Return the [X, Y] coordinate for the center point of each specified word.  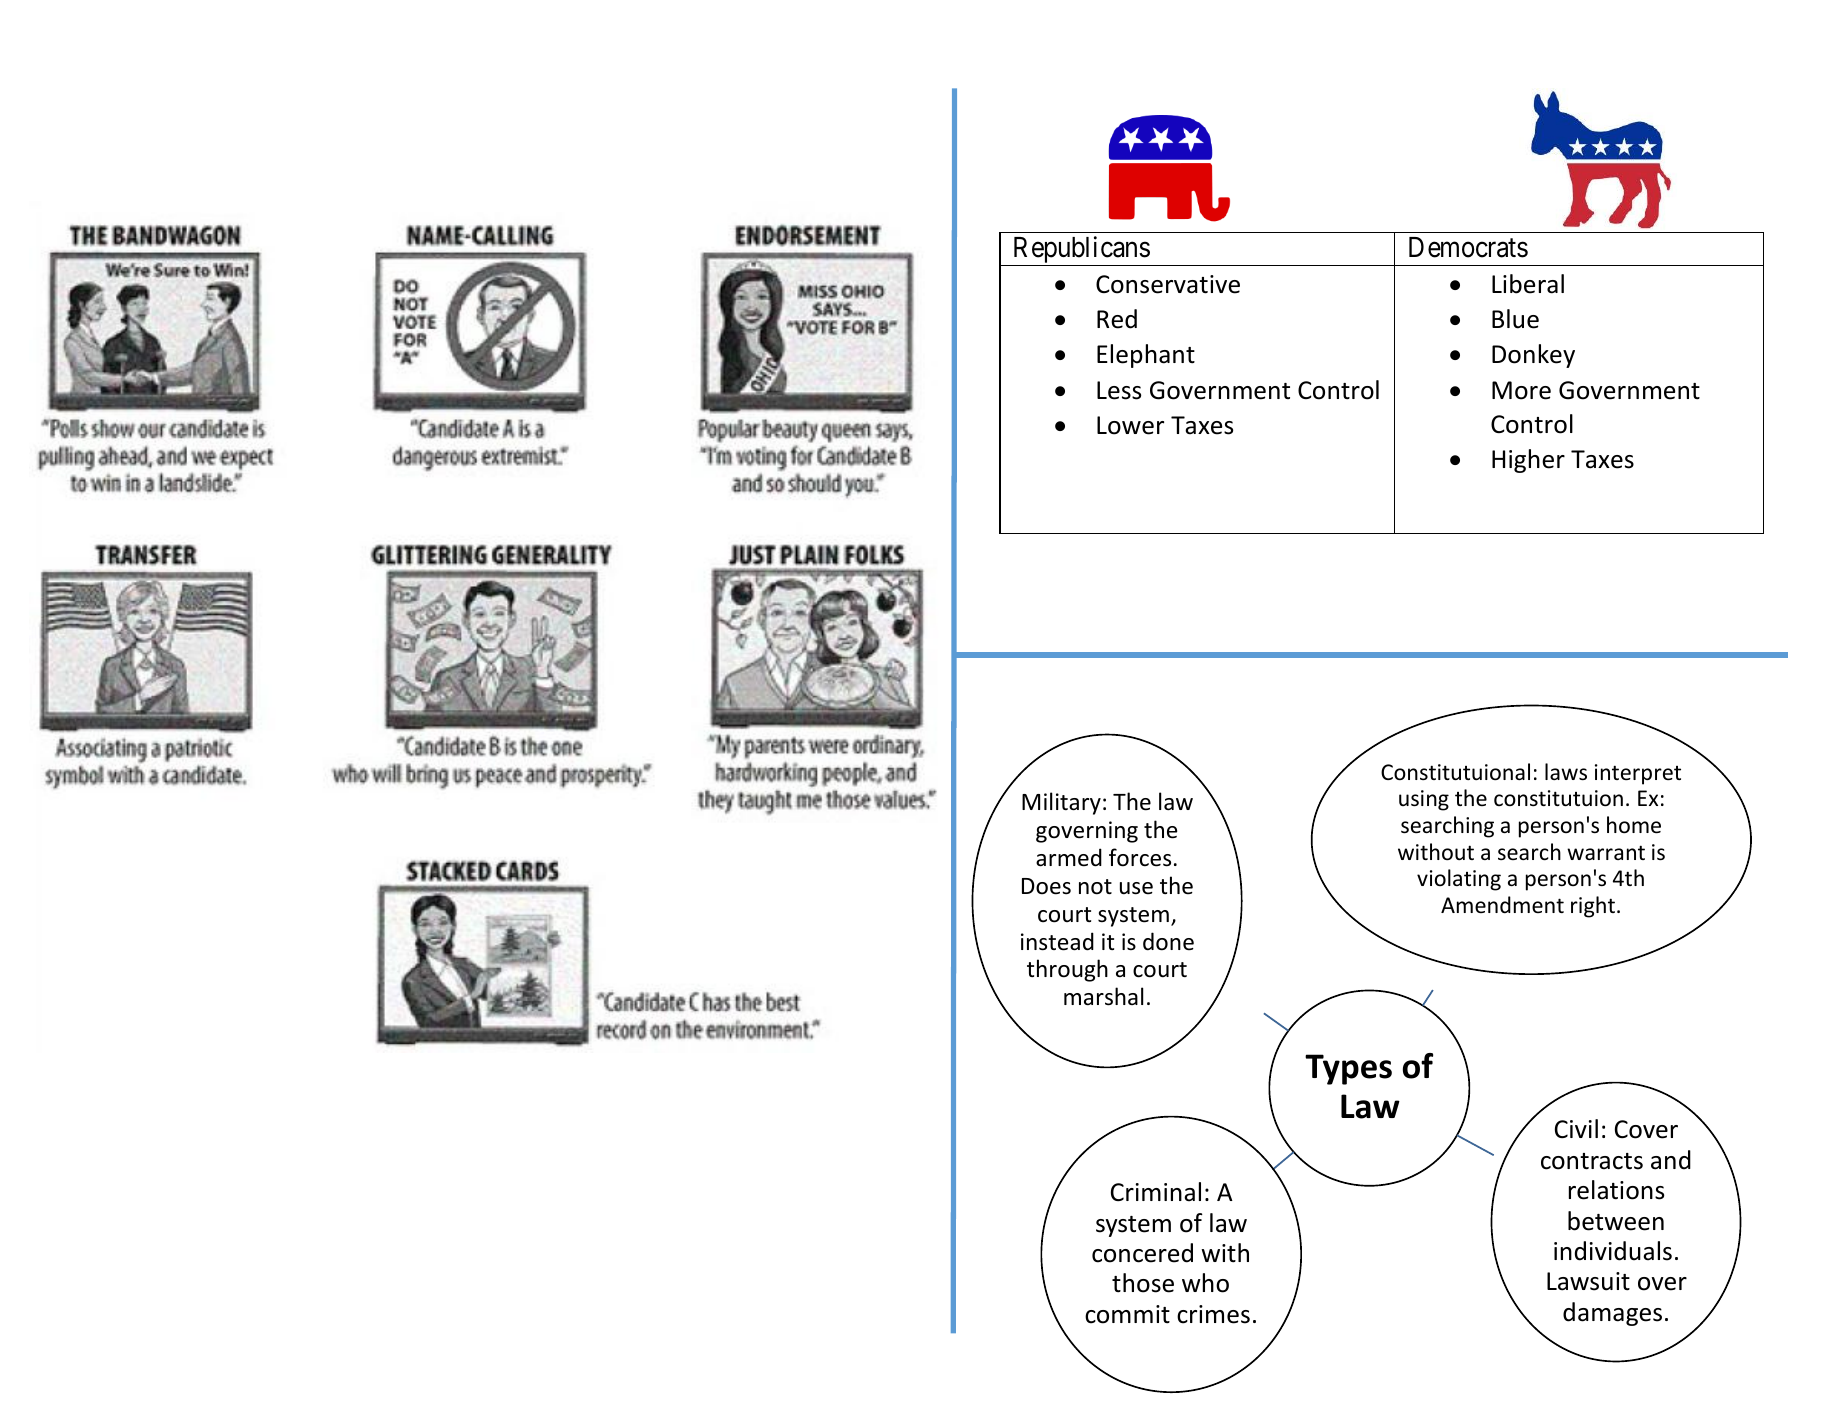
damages [1612, 1314]
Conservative [1168, 284]
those [1143, 1283]
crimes [1213, 1314]
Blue [1515, 319]
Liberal [1528, 284]
